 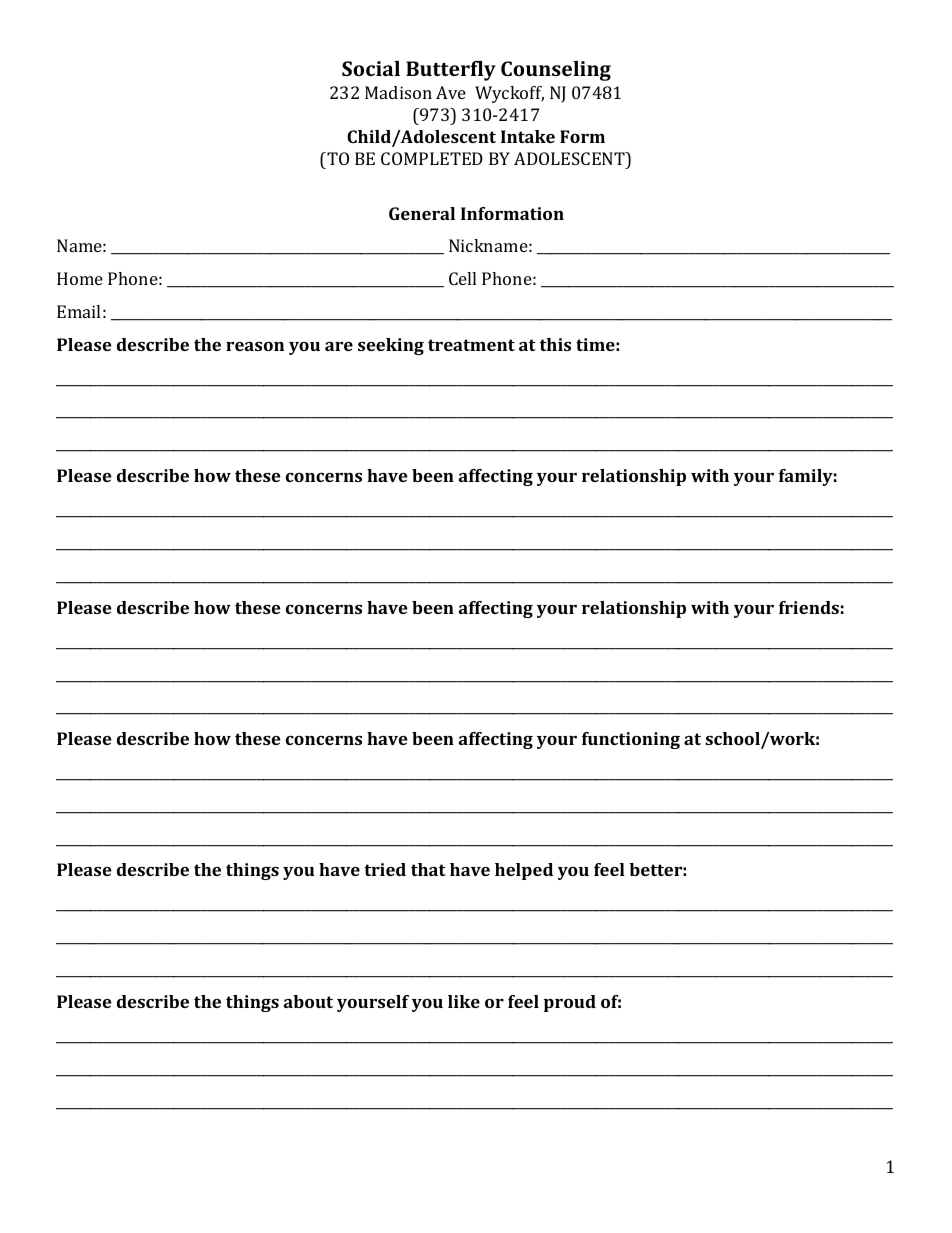 What do you see at coordinates (255, 346) in the page?
I see `reason` at bounding box center [255, 346].
